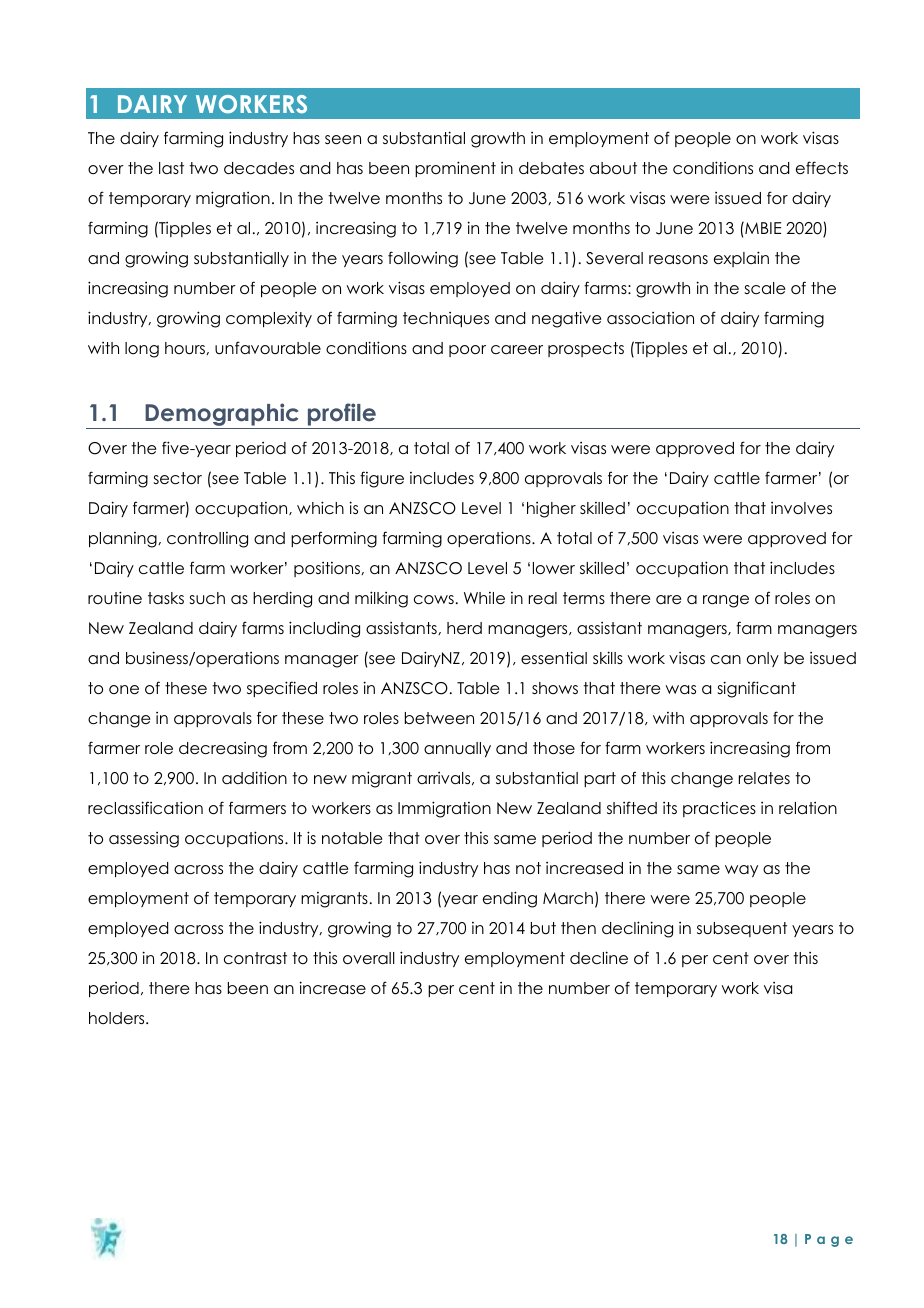 This image has width=924, height=1308. Describe the element at coordinates (255, 958) in the image. I see `contrast` at that location.
